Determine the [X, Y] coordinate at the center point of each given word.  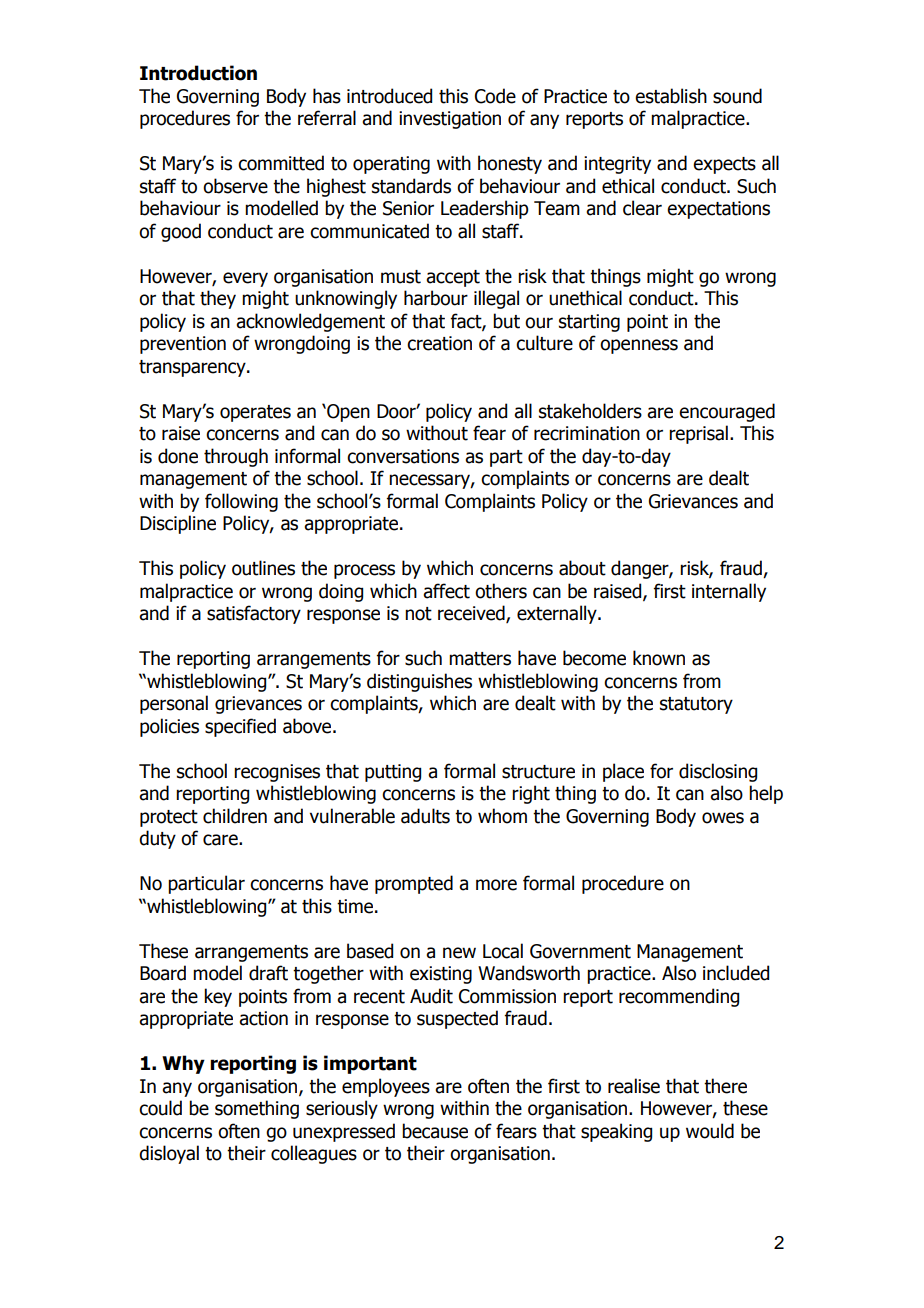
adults [425, 816]
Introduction [198, 73]
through [236, 457]
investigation [450, 120]
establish [671, 96]
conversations [403, 456]
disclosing [718, 772]
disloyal [169, 1154]
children [235, 816]
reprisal [698, 434]
